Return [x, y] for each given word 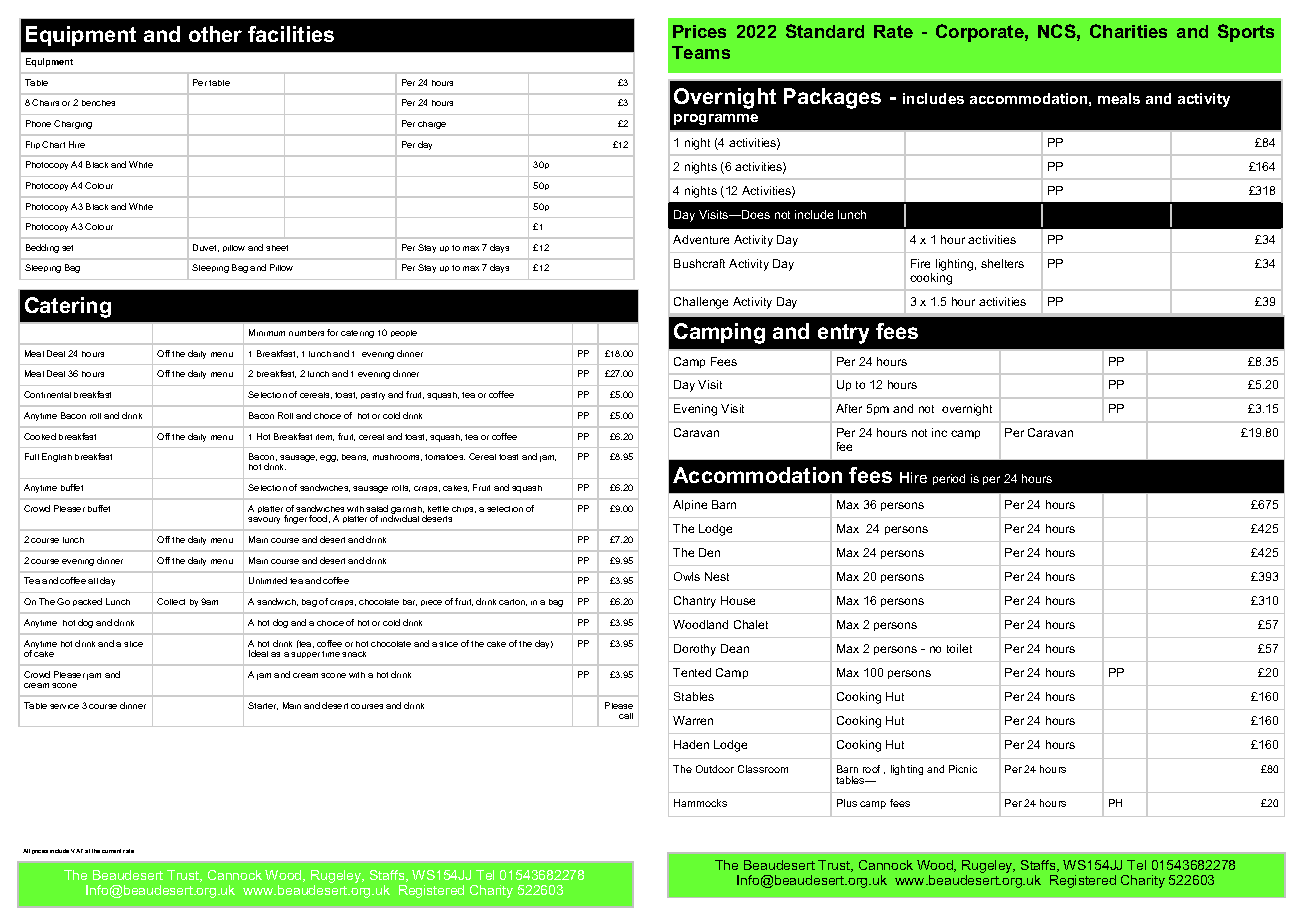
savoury [264, 520]
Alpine [690, 505]
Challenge [701, 303]
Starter [263, 706]
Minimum [267, 332]
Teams [701, 52]
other [215, 34]
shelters [1002, 263]
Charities [1128, 31]
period [949, 479]
